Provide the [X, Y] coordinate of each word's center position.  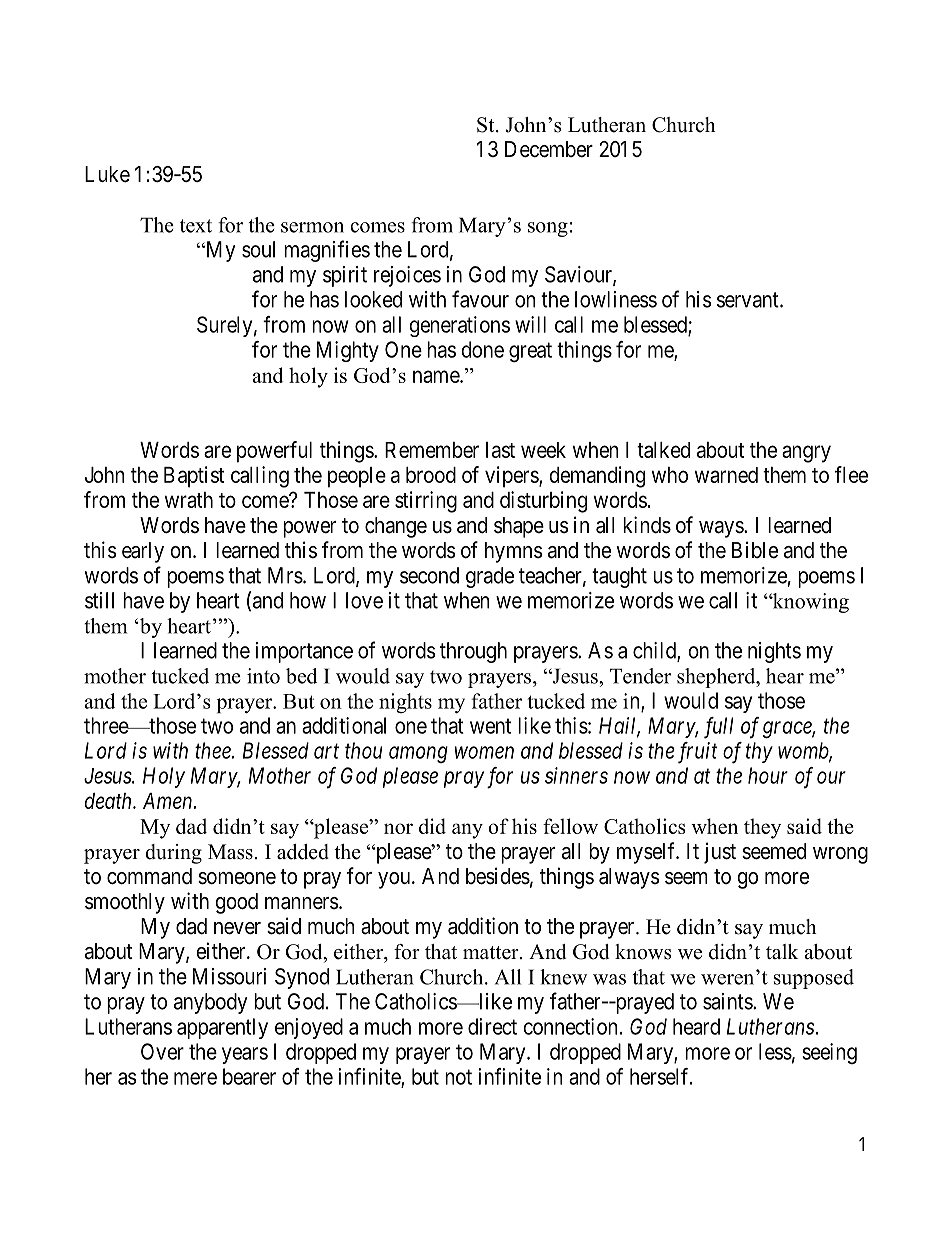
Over [162, 1051]
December [549, 149]
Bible [755, 550]
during [173, 854]
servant [749, 300]
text [196, 226]
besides [498, 876]
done [482, 349]
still [99, 600]
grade [490, 577]
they [762, 828]
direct [492, 1026]
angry [806, 454]
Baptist [194, 477]
